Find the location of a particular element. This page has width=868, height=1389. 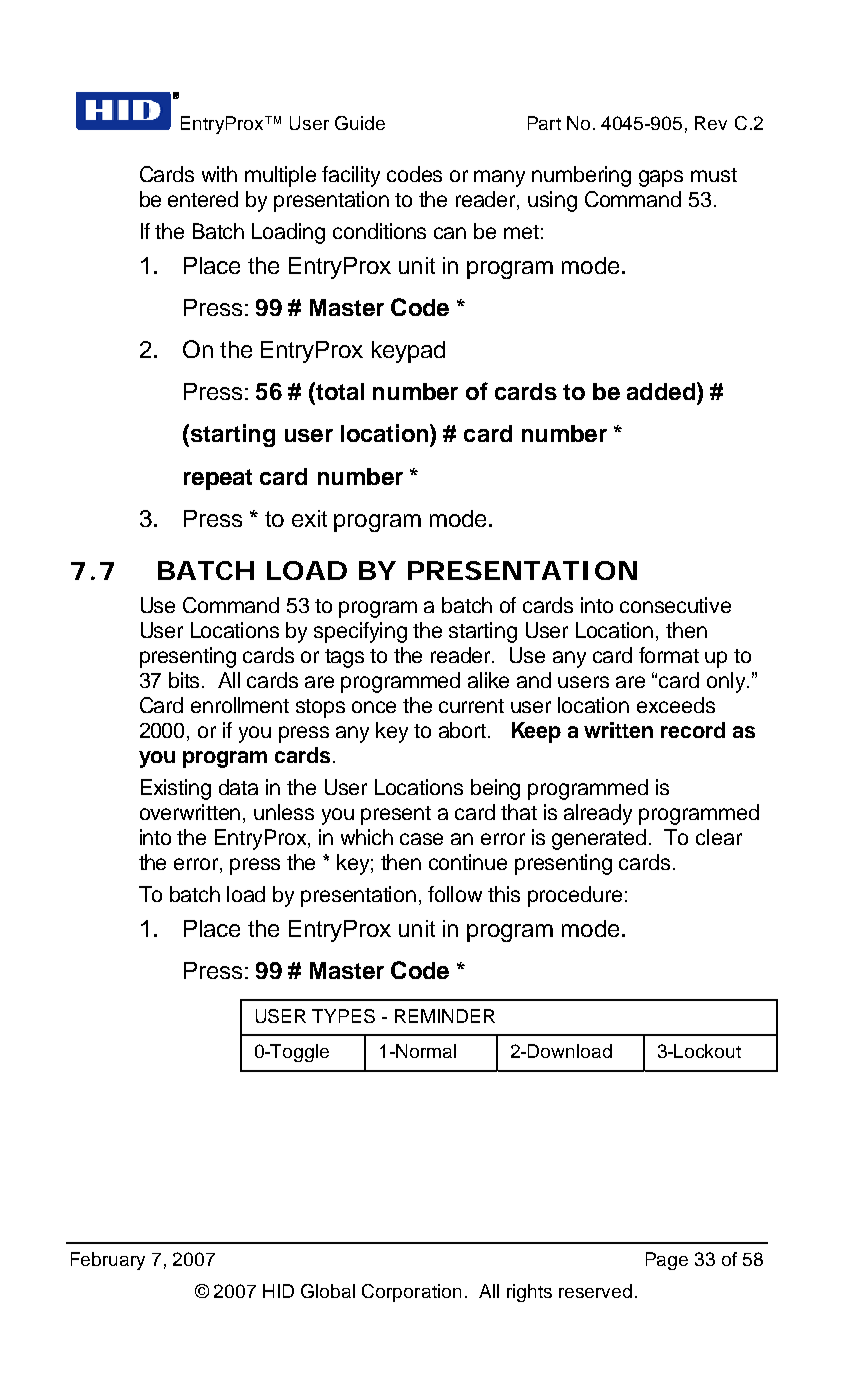

bits is located at coordinates (186, 680).
